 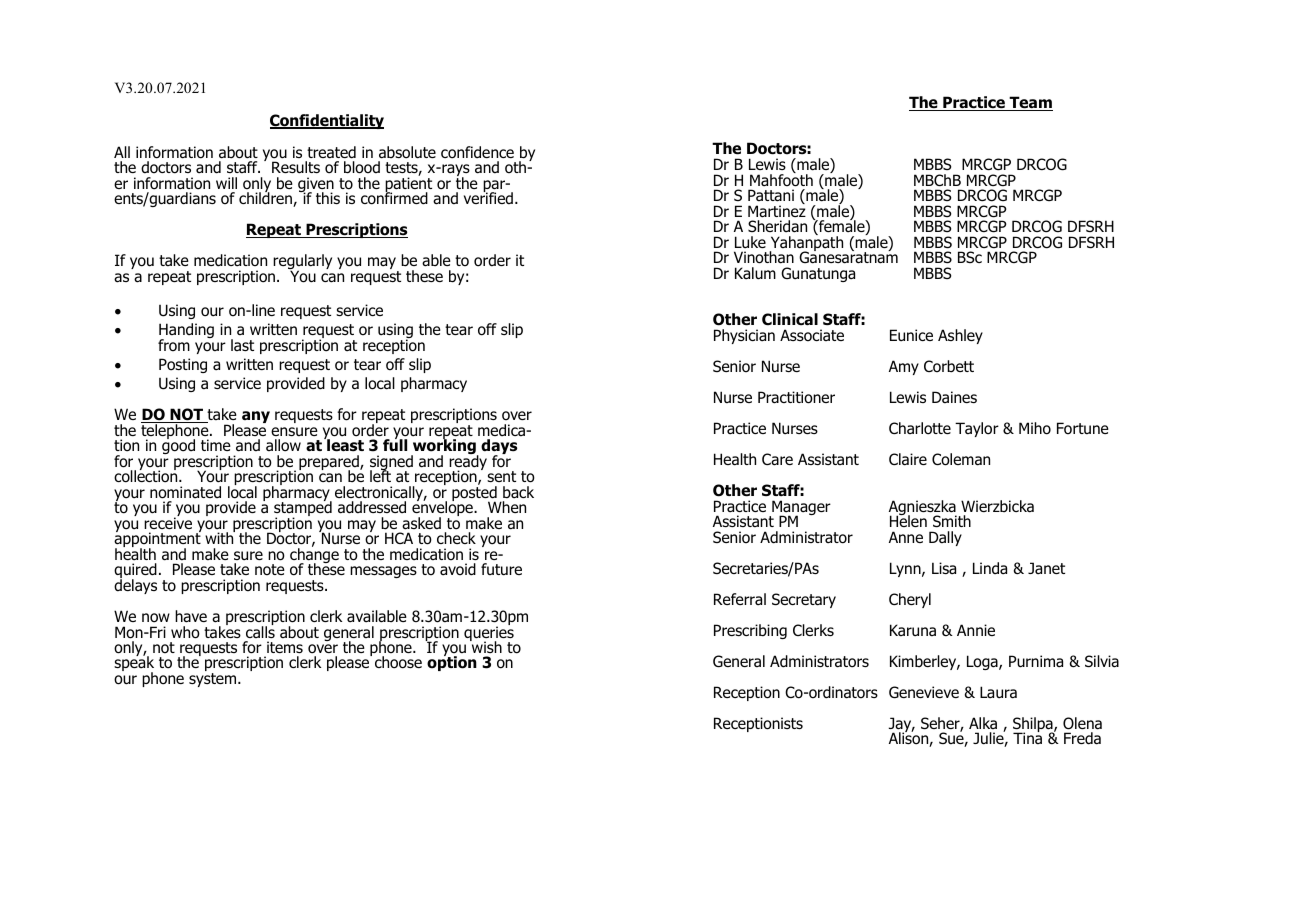 I want to click on Team, so click(x=1030, y=103).
